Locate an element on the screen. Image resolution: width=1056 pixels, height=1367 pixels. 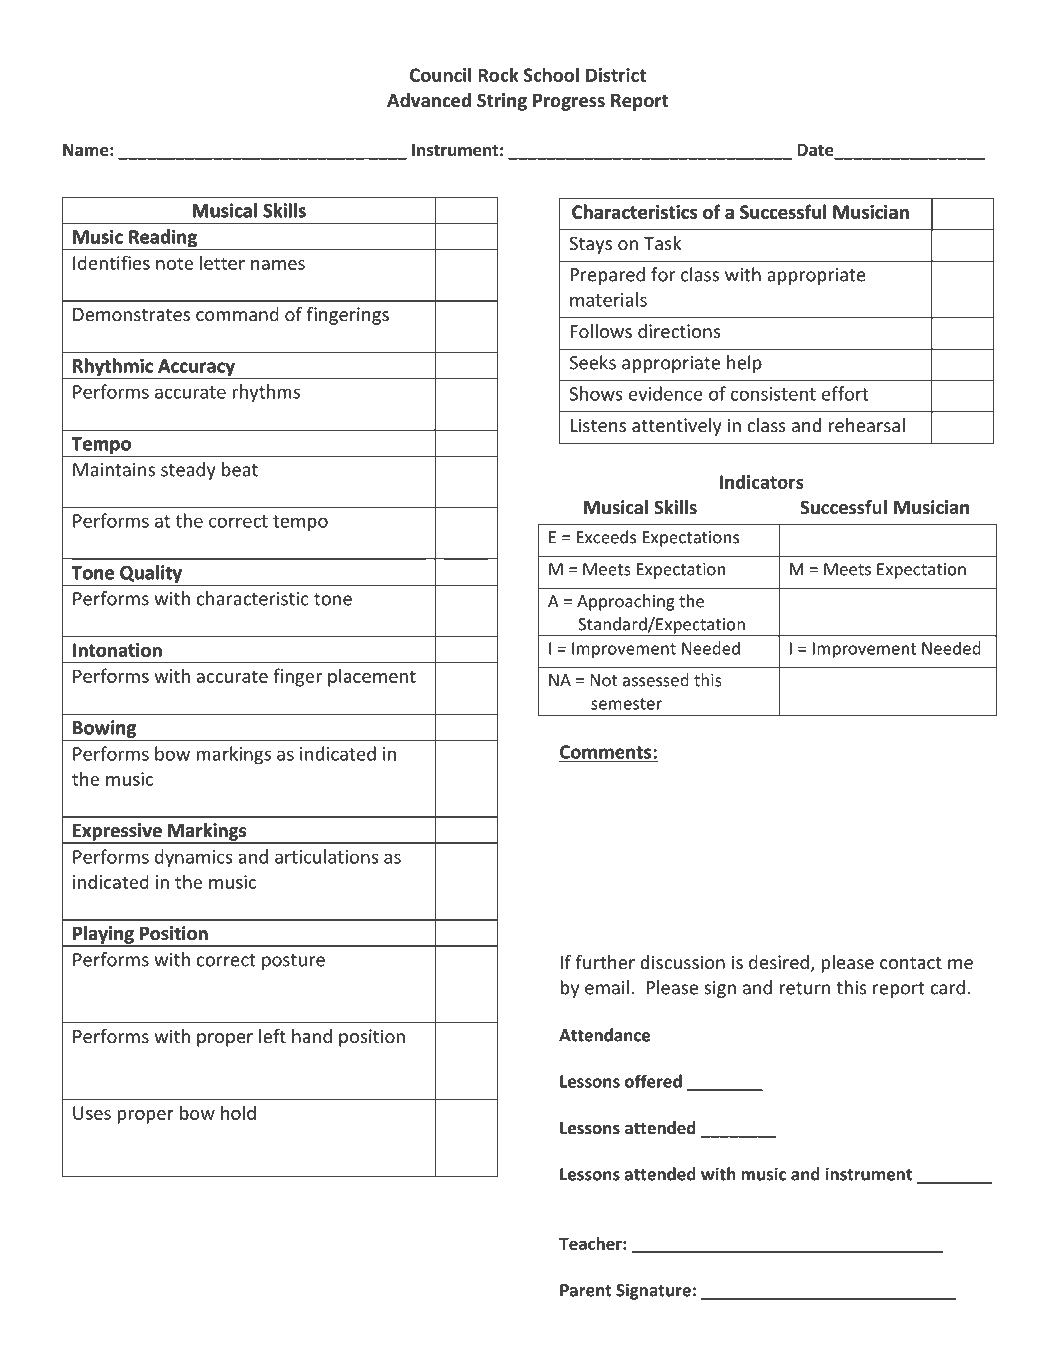
Parent is located at coordinates (586, 1290).
